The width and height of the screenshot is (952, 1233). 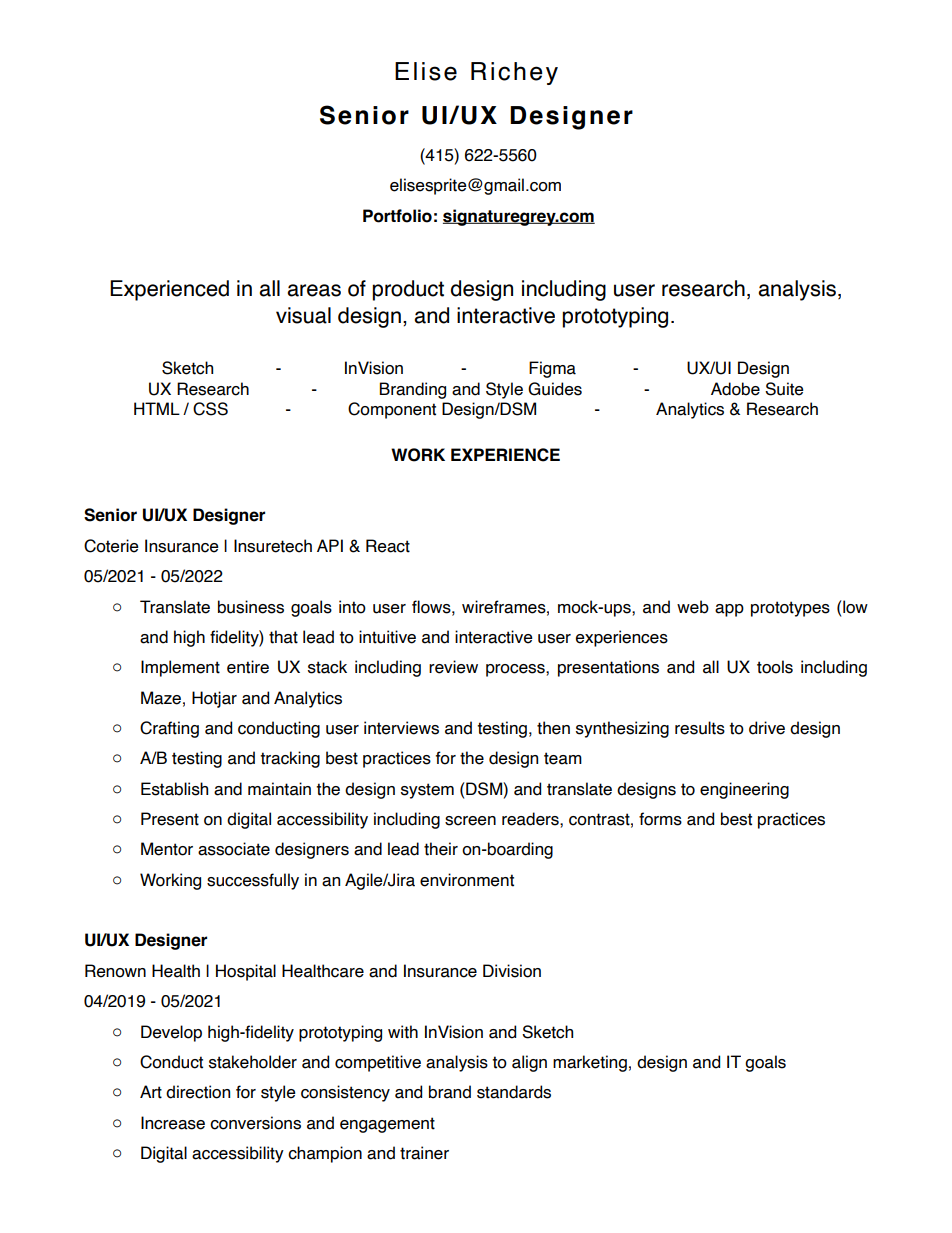 I want to click on Adobe, so click(x=735, y=389).
